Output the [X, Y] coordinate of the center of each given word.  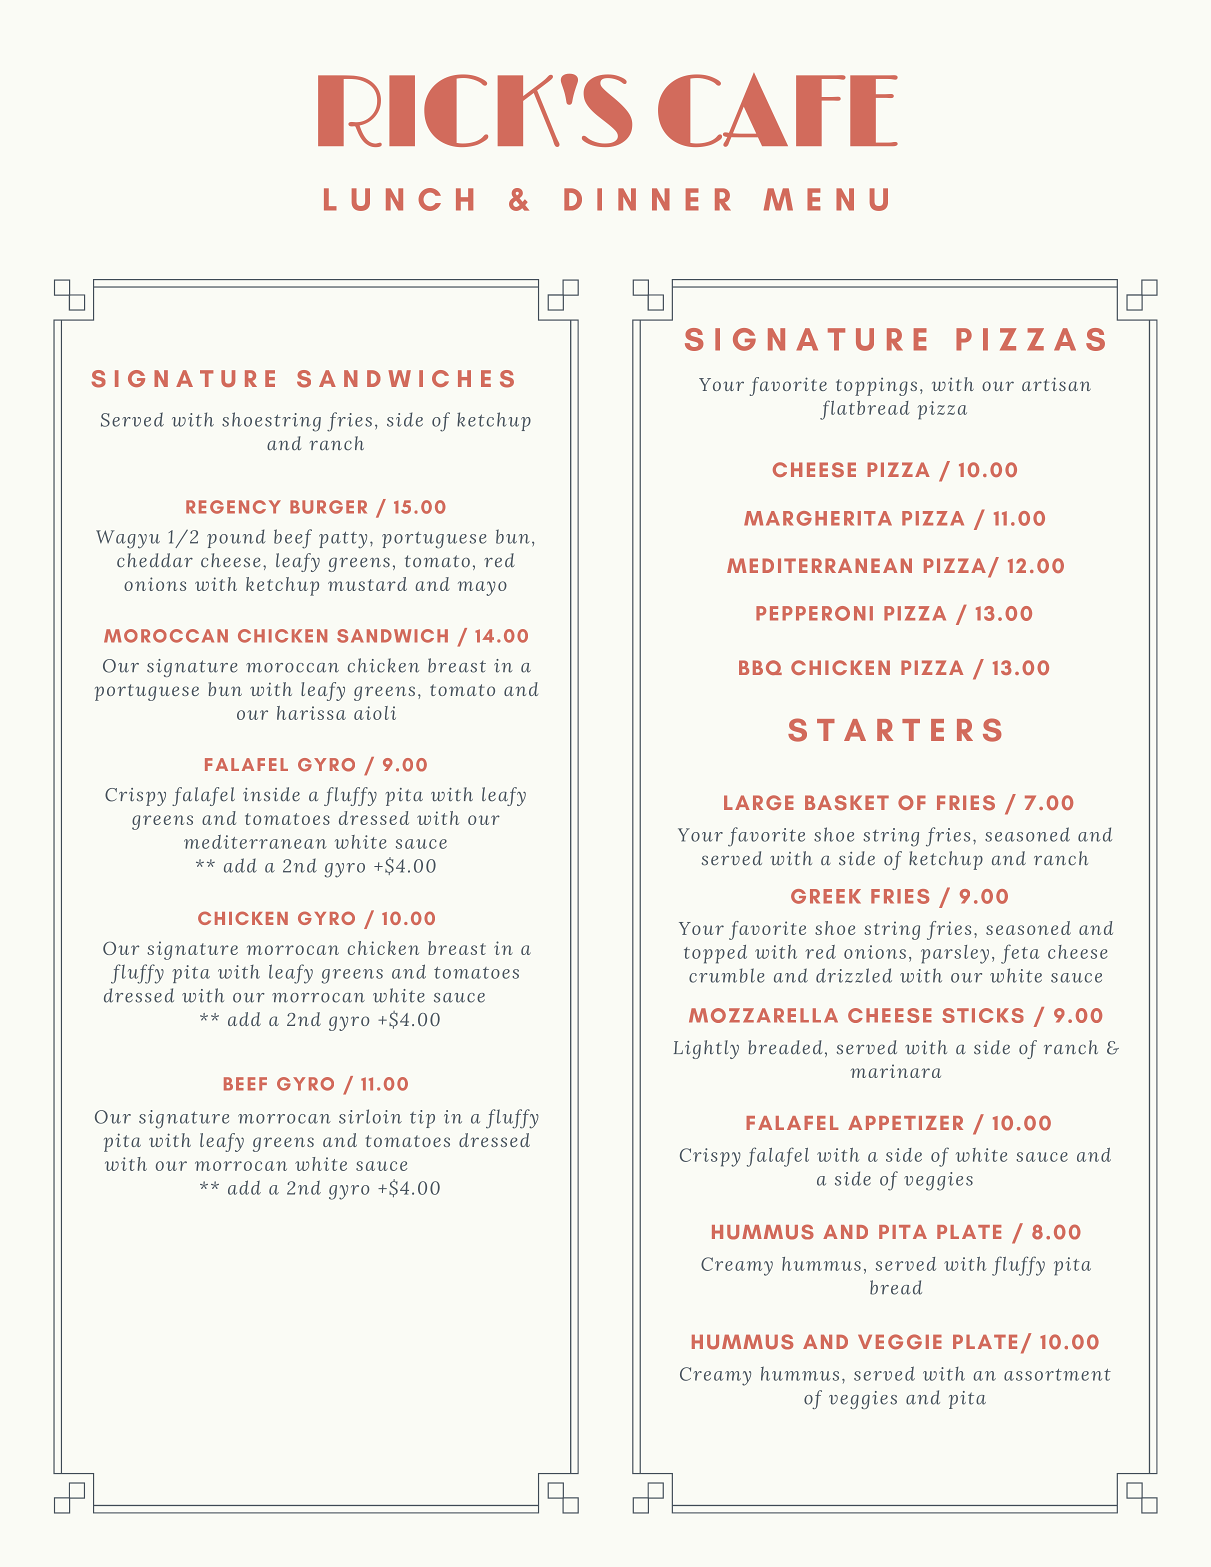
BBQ [760, 667]
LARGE [759, 802]
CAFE [778, 110]
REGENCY [233, 507]
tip [422, 1119]
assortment [1057, 1375]
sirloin [370, 1116]
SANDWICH [392, 636]
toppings [876, 387]
